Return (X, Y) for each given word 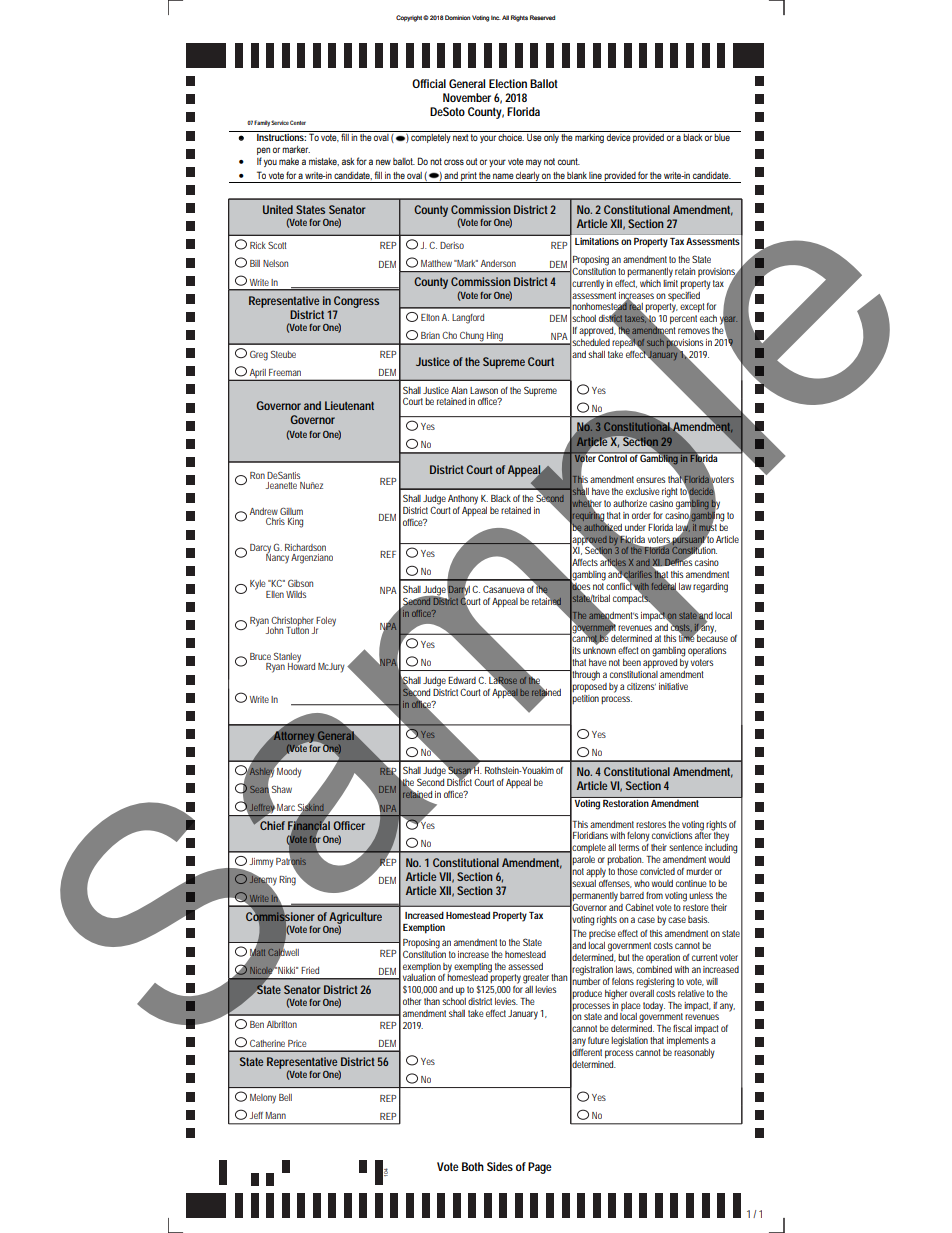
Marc (286, 807)
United (278, 209)
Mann (276, 1115)
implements (688, 1041)
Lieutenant (349, 405)
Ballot (544, 83)
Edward (462, 680)
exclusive (643, 491)
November (467, 97)
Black (501, 498)
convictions (672, 835)
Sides (500, 1166)
